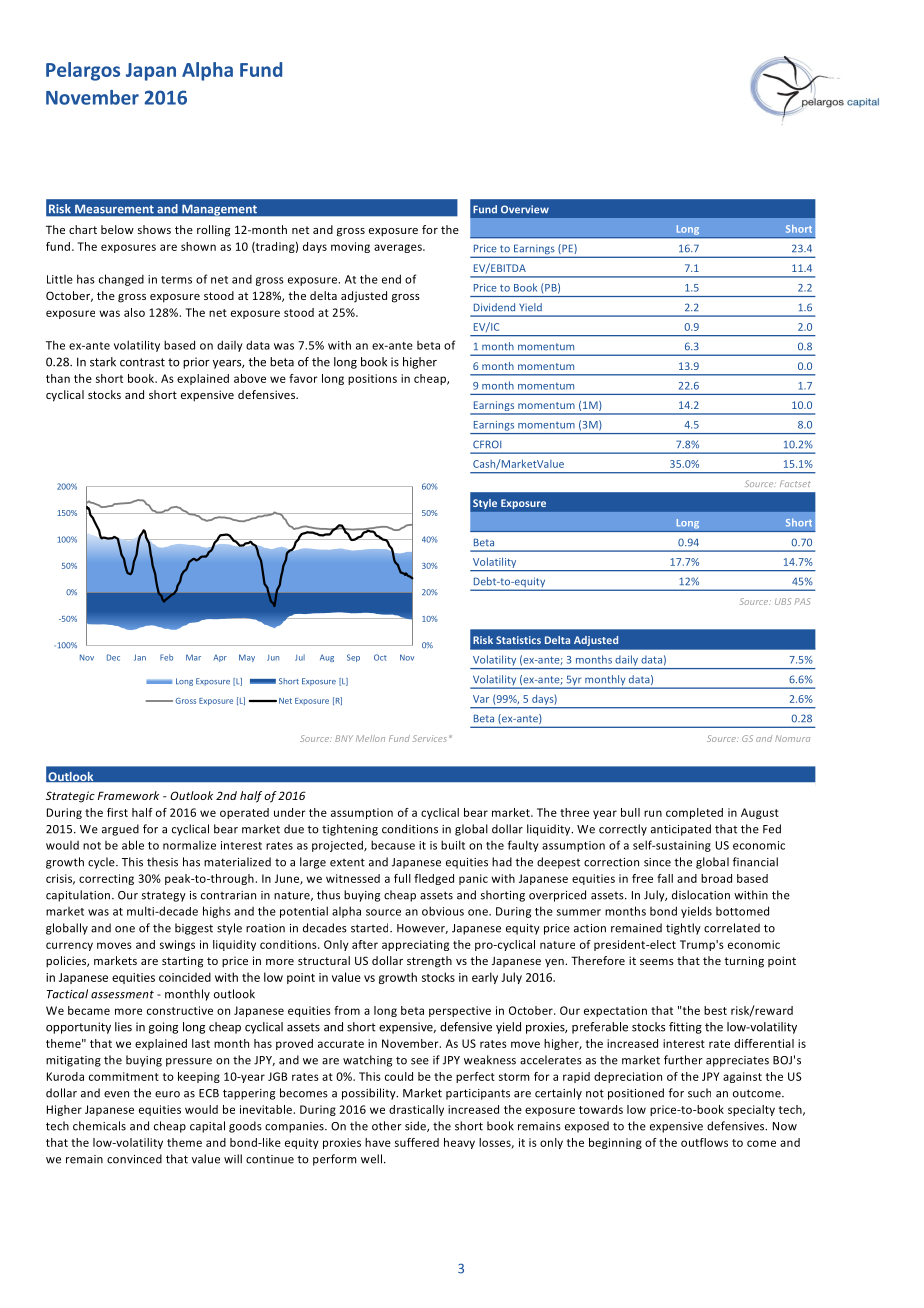 This image has height=1308, width=924. Describe the element at coordinates (134, 1159) in the image. I see `convinced` at that location.
